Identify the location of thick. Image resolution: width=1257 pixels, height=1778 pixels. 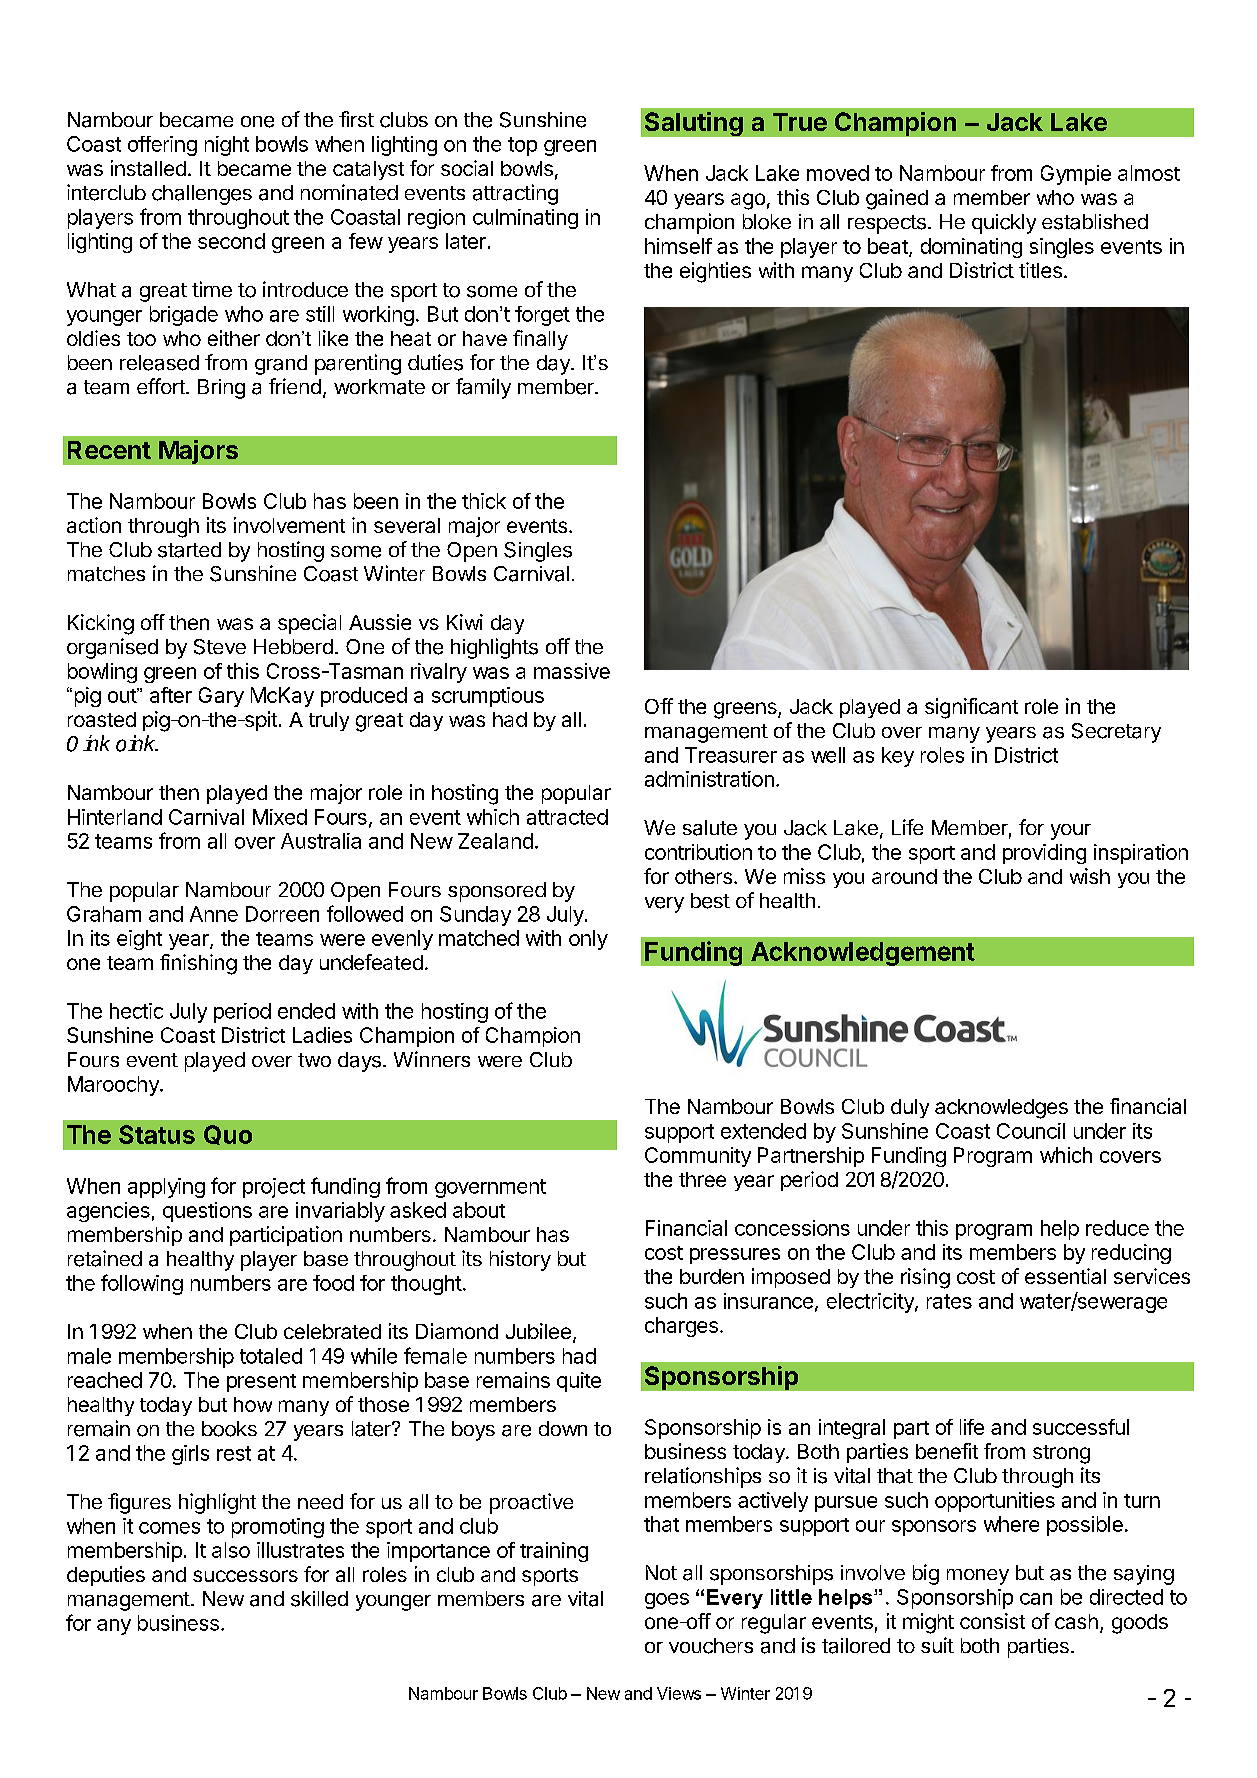
(484, 501).
